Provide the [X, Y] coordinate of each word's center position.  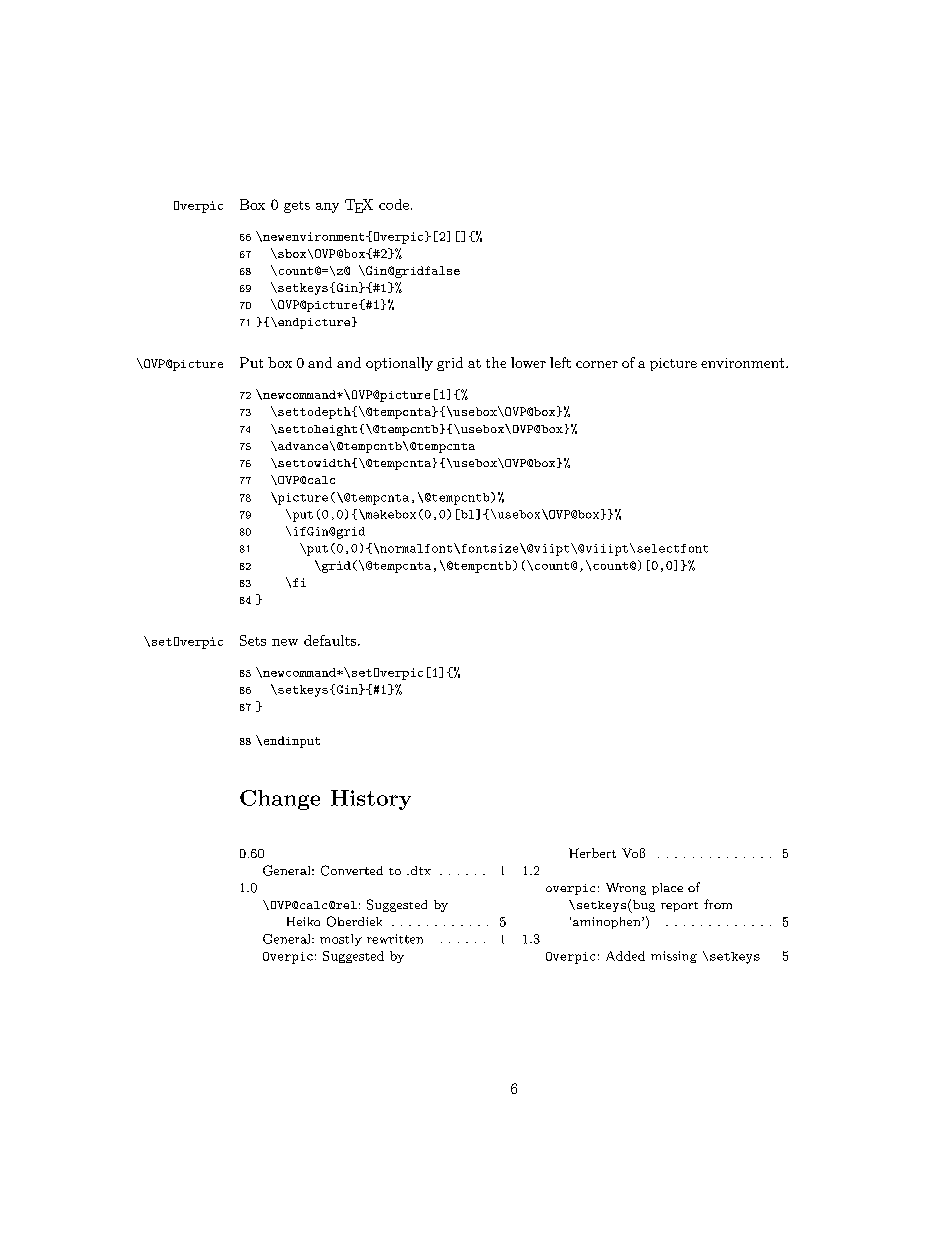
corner [597, 364]
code [394, 204]
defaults [331, 640]
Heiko [303, 921]
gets [297, 207]
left [560, 362]
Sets [253, 640]
